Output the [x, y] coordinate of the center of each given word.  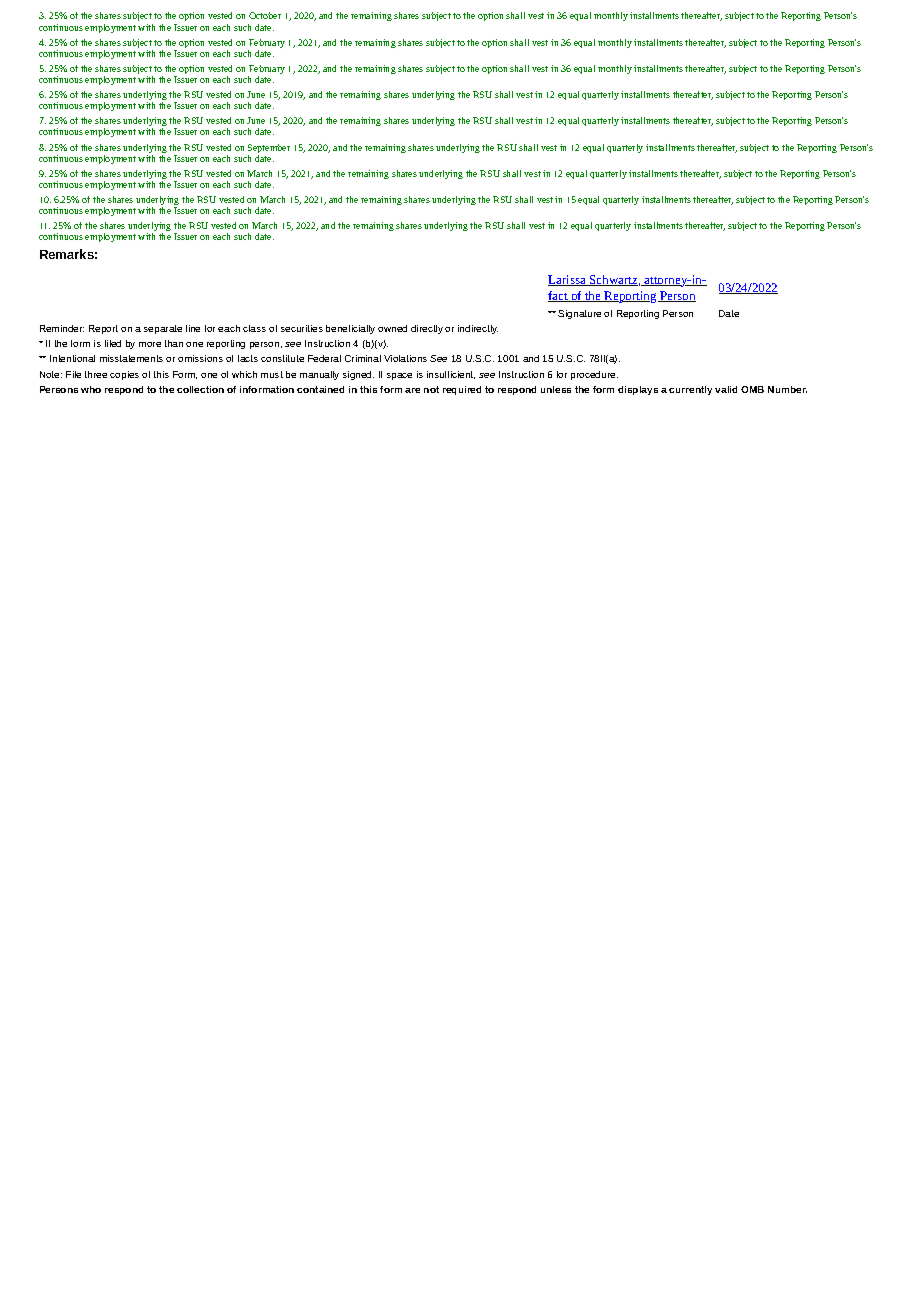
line [193, 328]
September [269, 150]
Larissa [568, 280]
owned [392, 328]
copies [124, 375]
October [265, 15]
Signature [579, 314]
